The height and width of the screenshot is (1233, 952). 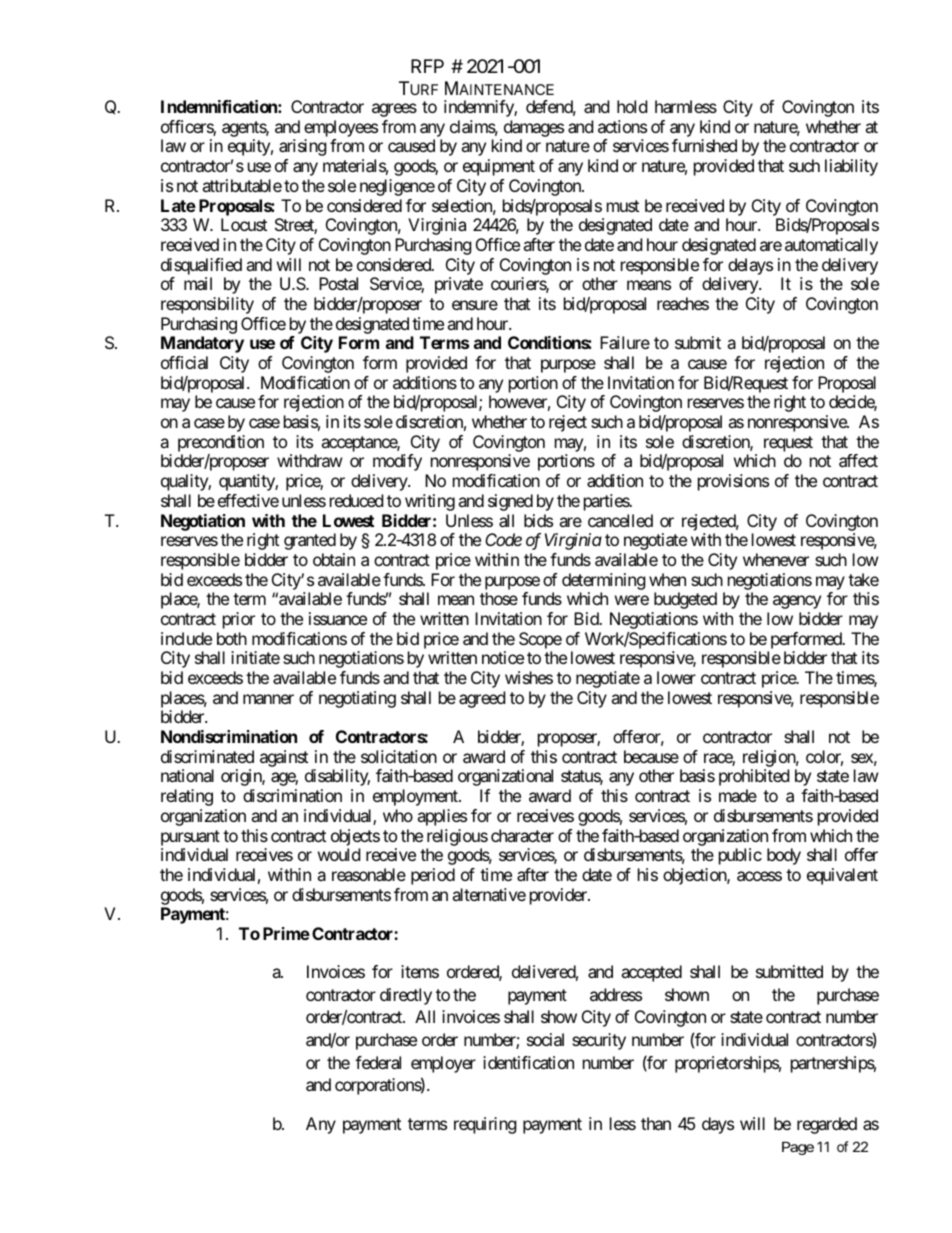 What do you see at coordinates (534, 128) in the screenshot?
I see `damages` at bounding box center [534, 128].
